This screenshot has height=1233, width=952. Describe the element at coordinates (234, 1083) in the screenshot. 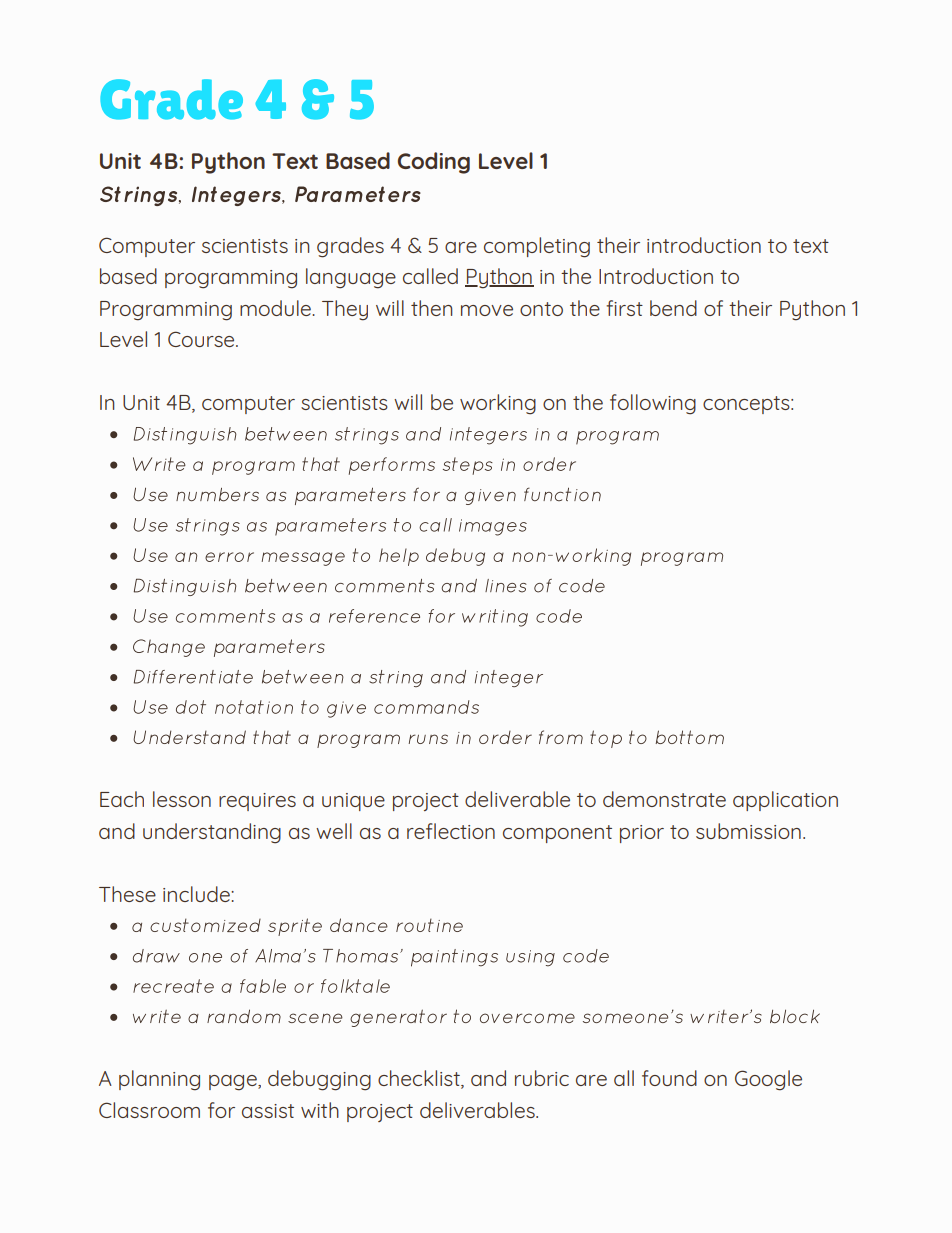

I see `page` at that location.
